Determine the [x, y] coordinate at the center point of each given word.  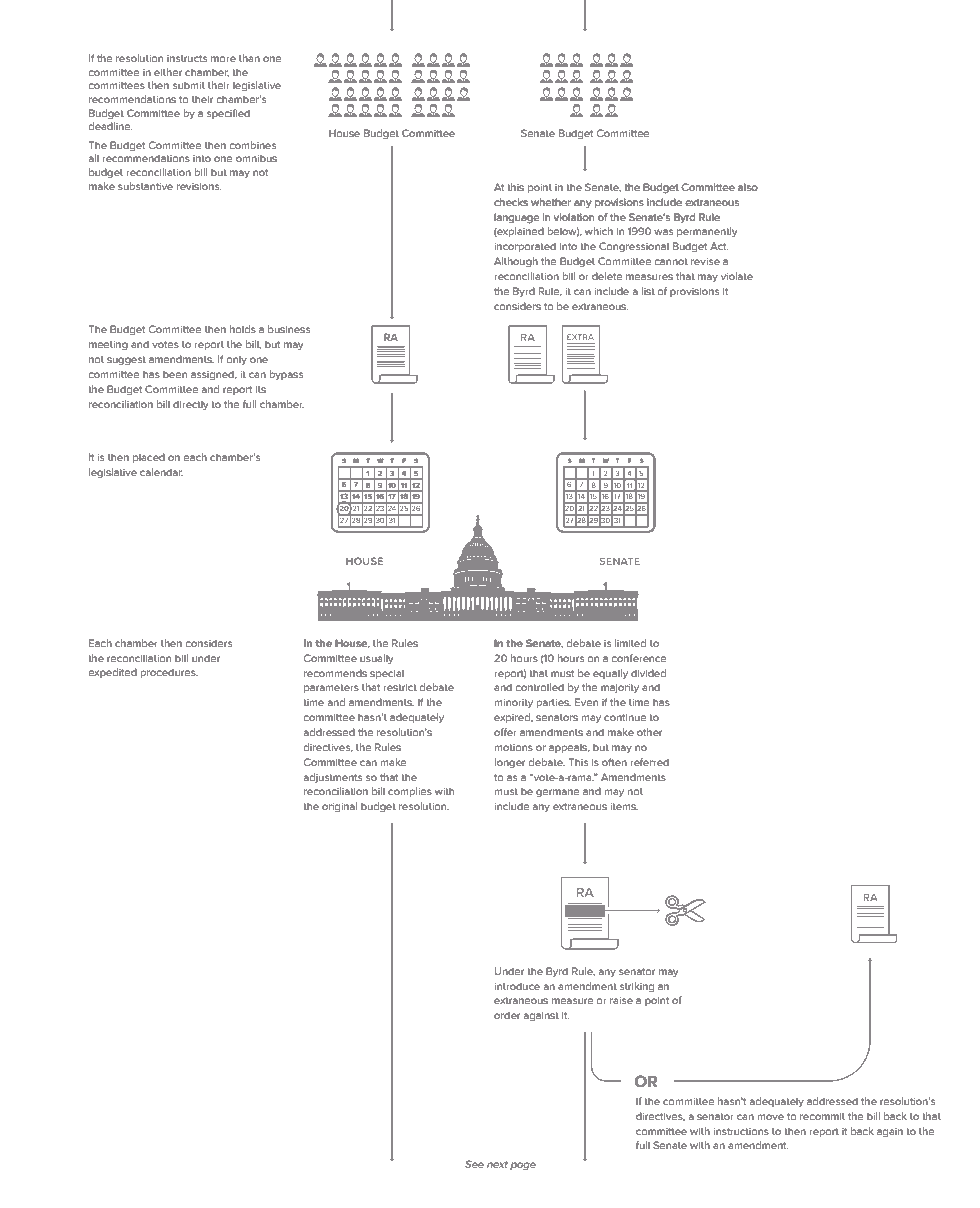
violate [737, 276]
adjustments [333, 778]
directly [190, 405]
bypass [286, 375]
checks [511, 202]
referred [649, 762]
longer [509, 763]
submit [189, 85]
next [497, 1164]
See [474, 1164]
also [748, 187]
